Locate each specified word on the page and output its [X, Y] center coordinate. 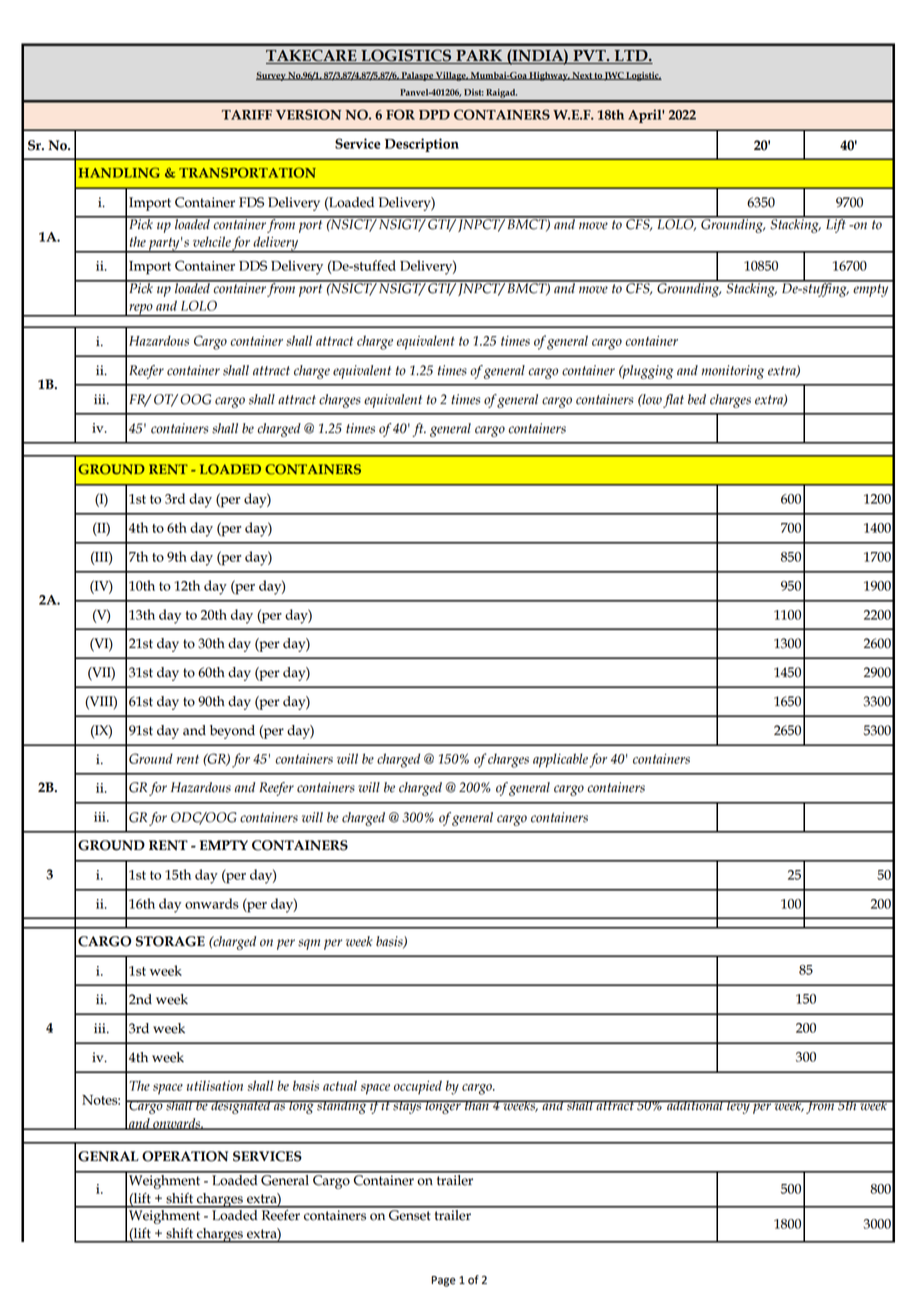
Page [443, 1281]
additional [695, 1105]
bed [697, 399]
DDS [253, 265]
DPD [434, 115]
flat [673, 401]
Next [582, 76]
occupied [418, 1087]
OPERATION [185, 1156]
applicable [560, 760]
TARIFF [247, 115]
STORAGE [170, 941]
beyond [232, 732]
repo [141, 310]
